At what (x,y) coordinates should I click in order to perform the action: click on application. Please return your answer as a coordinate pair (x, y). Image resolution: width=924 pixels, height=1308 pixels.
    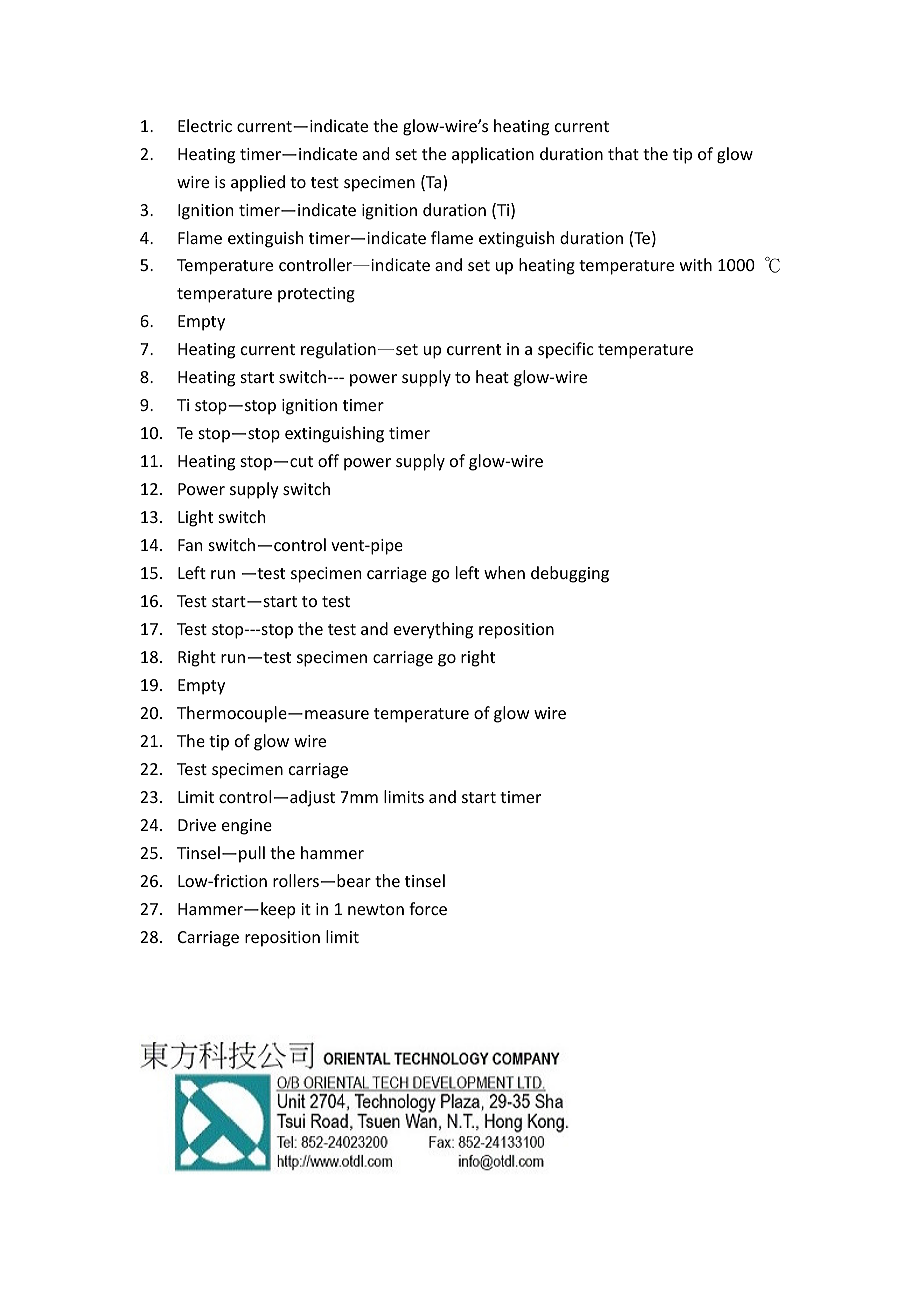
    Looking at the image, I should click on (493, 155).
